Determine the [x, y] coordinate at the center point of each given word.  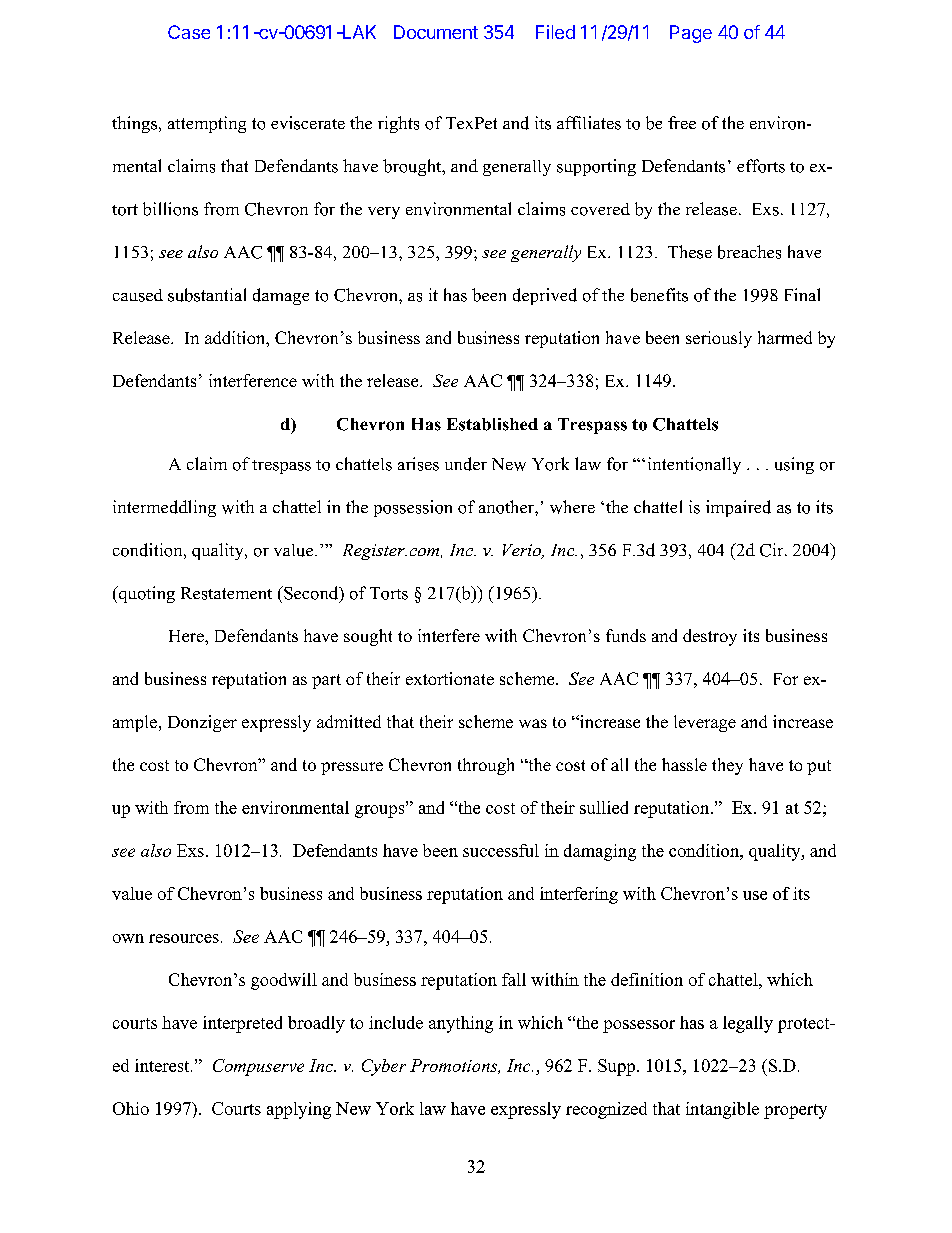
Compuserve [258, 1067]
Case [189, 32]
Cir [773, 550]
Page [691, 34]
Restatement [226, 593]
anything [461, 1024]
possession [413, 508]
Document [436, 32]
